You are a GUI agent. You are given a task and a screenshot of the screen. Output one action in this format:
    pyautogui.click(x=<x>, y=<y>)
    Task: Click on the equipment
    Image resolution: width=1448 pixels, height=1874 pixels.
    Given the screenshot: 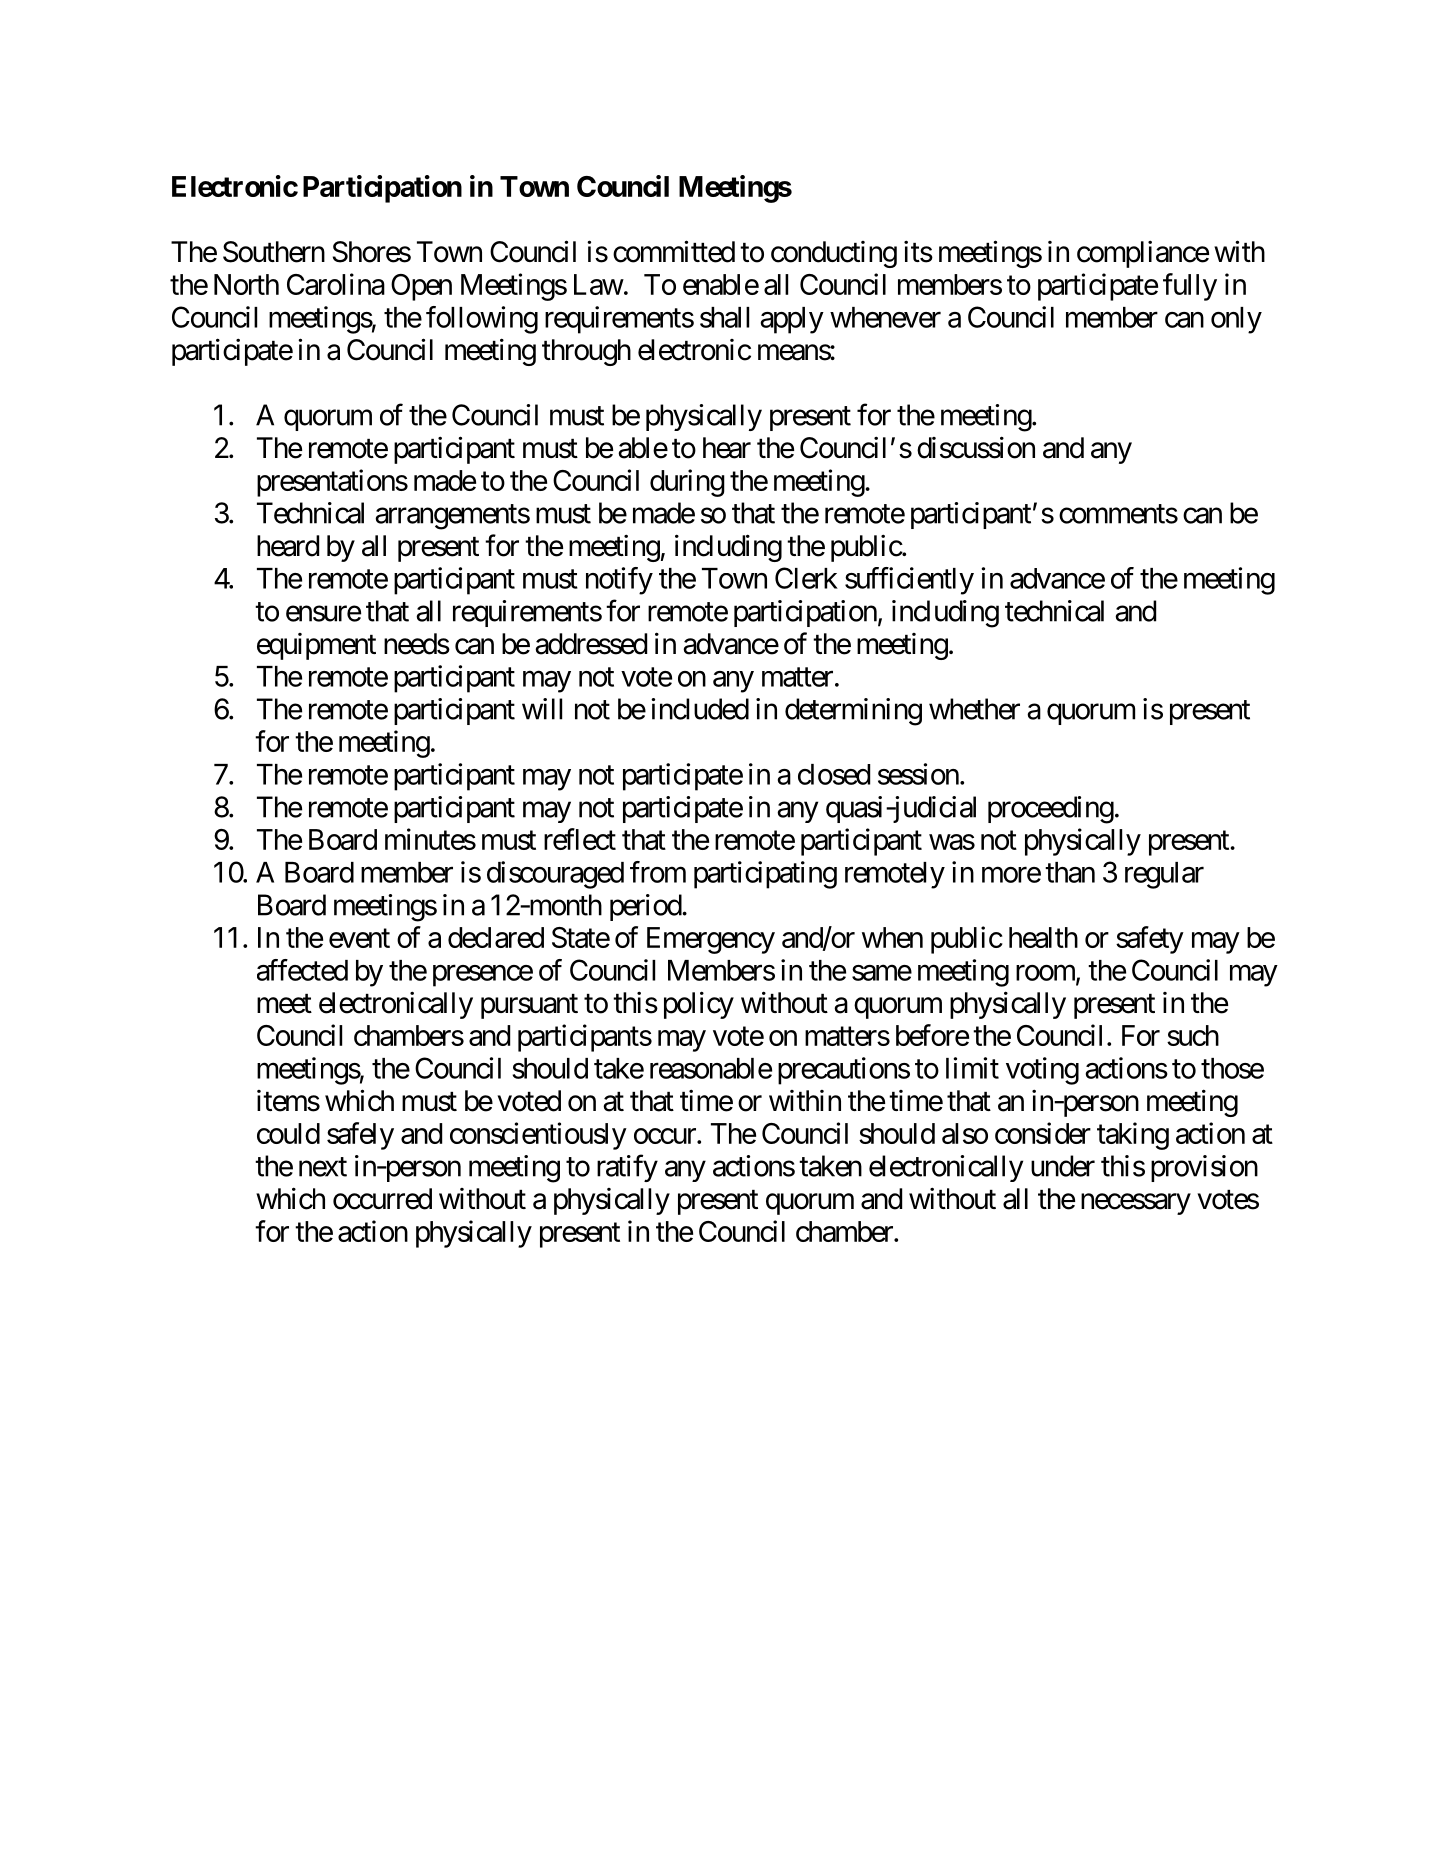 What is the action you would take?
    pyautogui.click(x=316, y=646)
